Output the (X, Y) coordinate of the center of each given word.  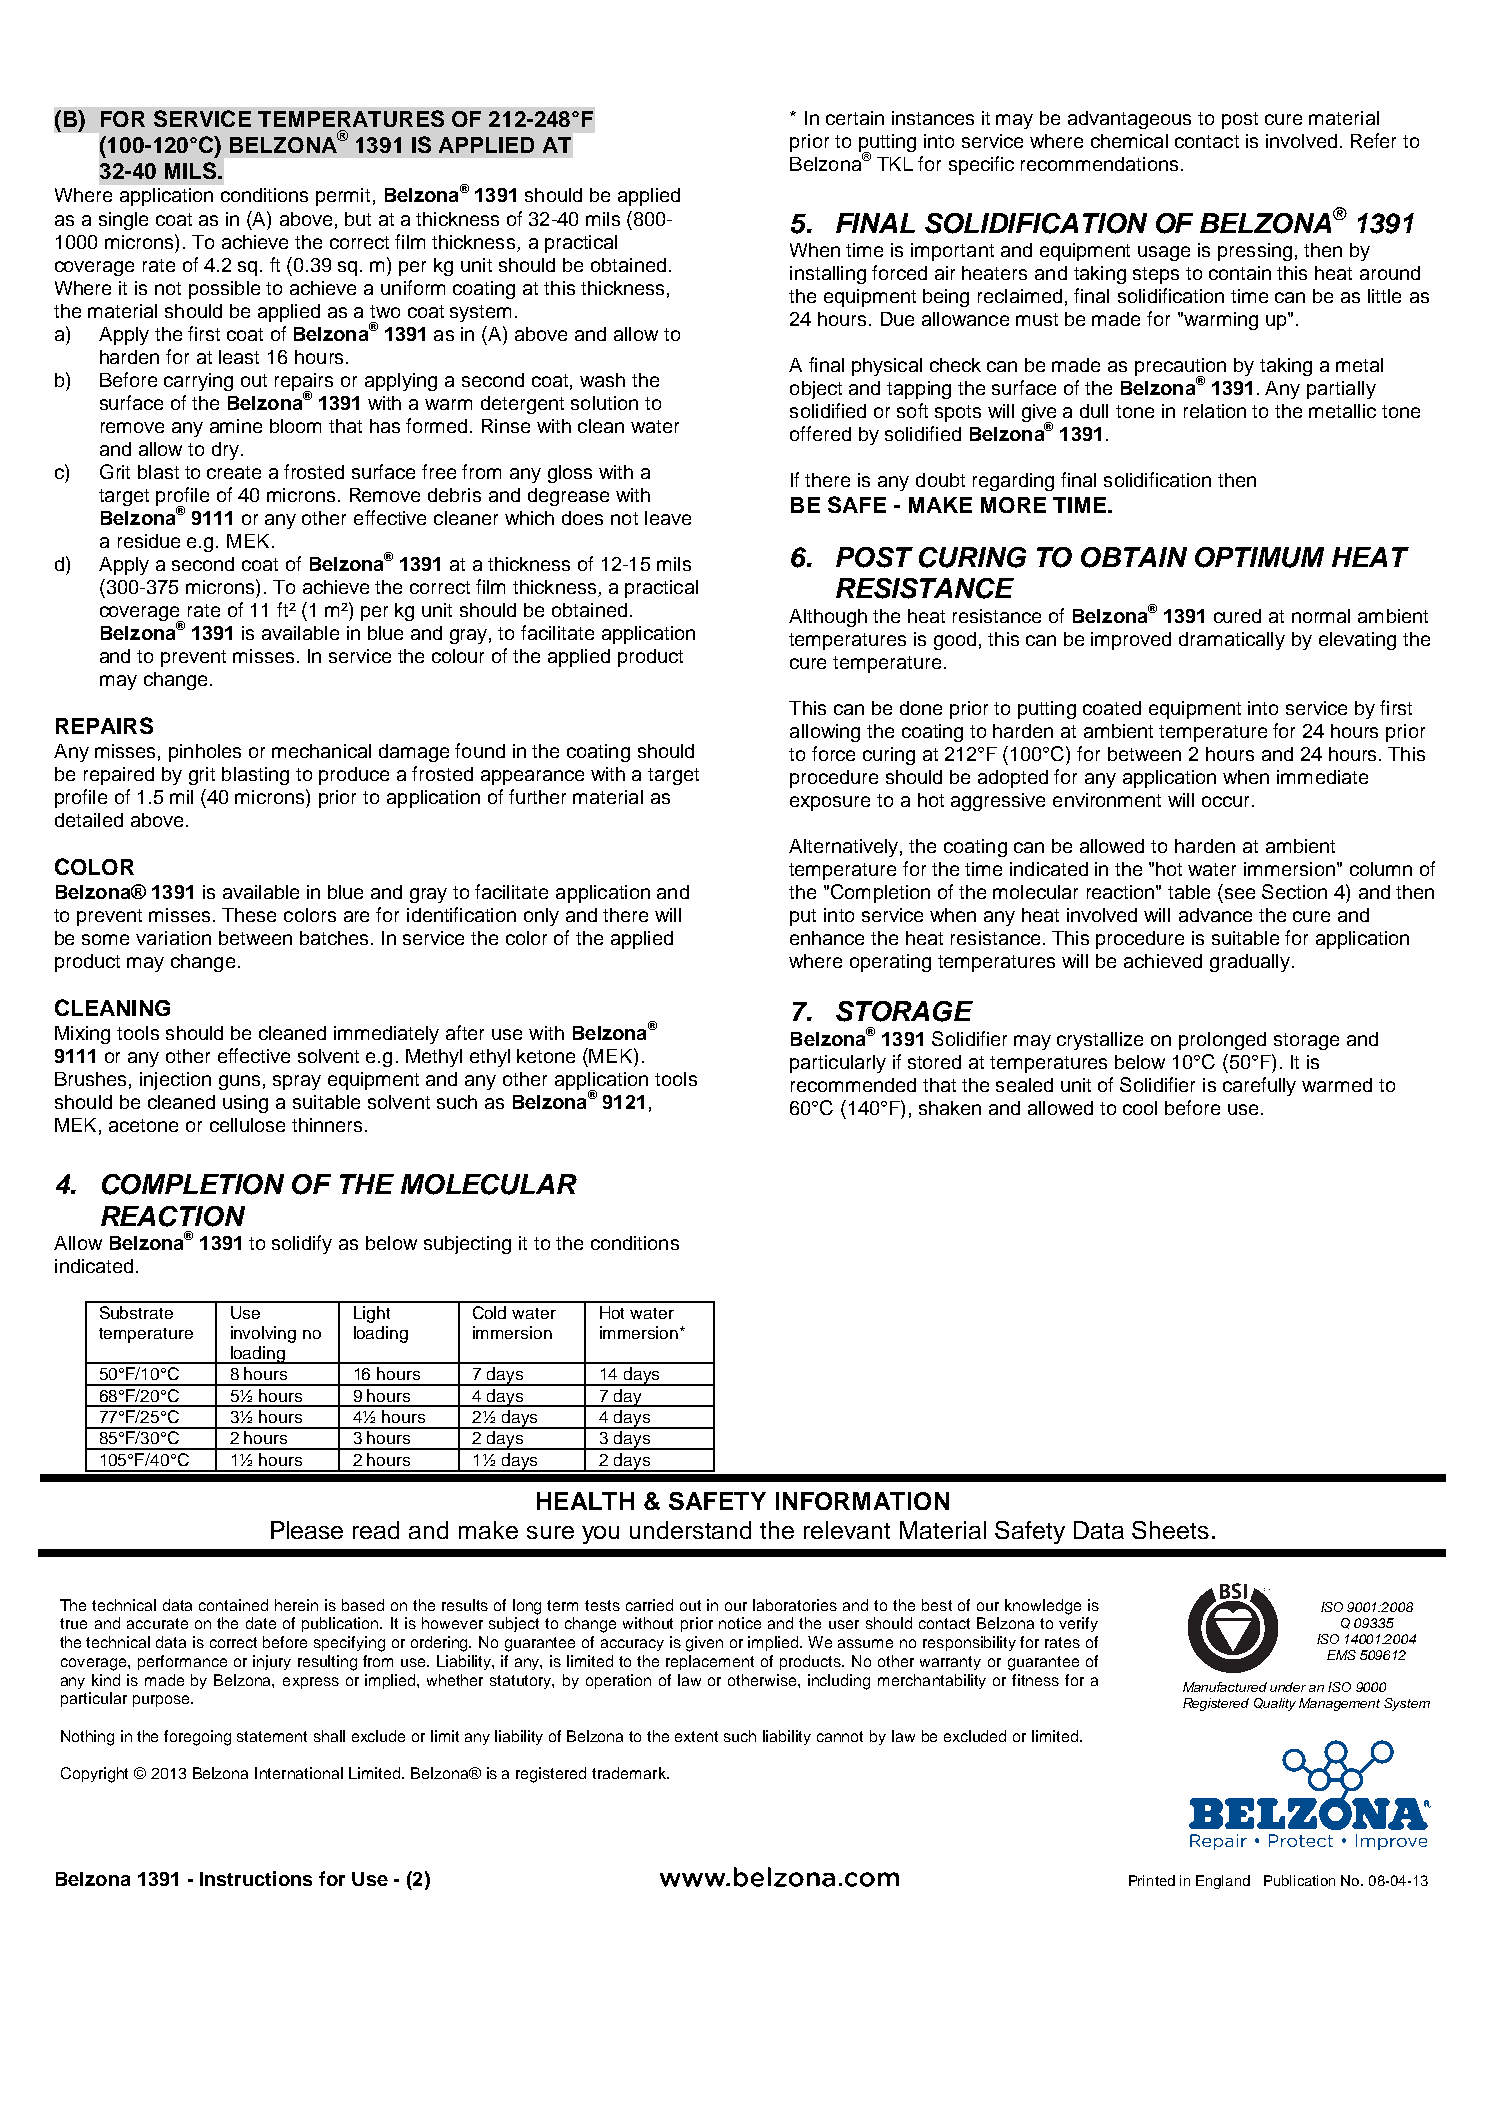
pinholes (205, 753)
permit (343, 197)
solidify (302, 1244)
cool (1140, 1108)
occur (1227, 801)
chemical (1129, 141)
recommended (853, 1085)
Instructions (256, 1878)
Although (828, 618)
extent (696, 1736)
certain (855, 118)
